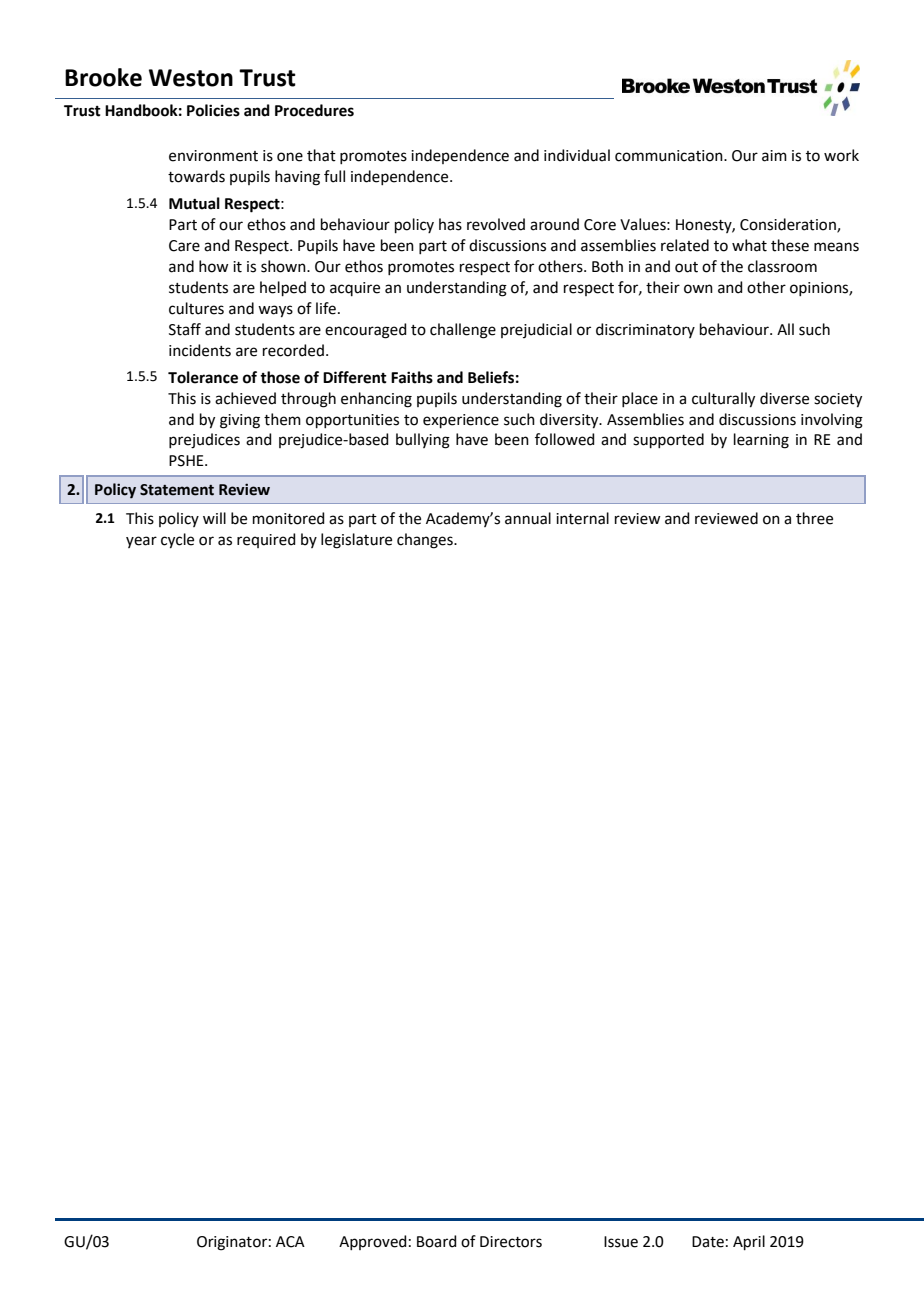 The height and width of the screenshot is (1308, 924). Describe the element at coordinates (426, 541) in the screenshot. I see `changes` at that location.
